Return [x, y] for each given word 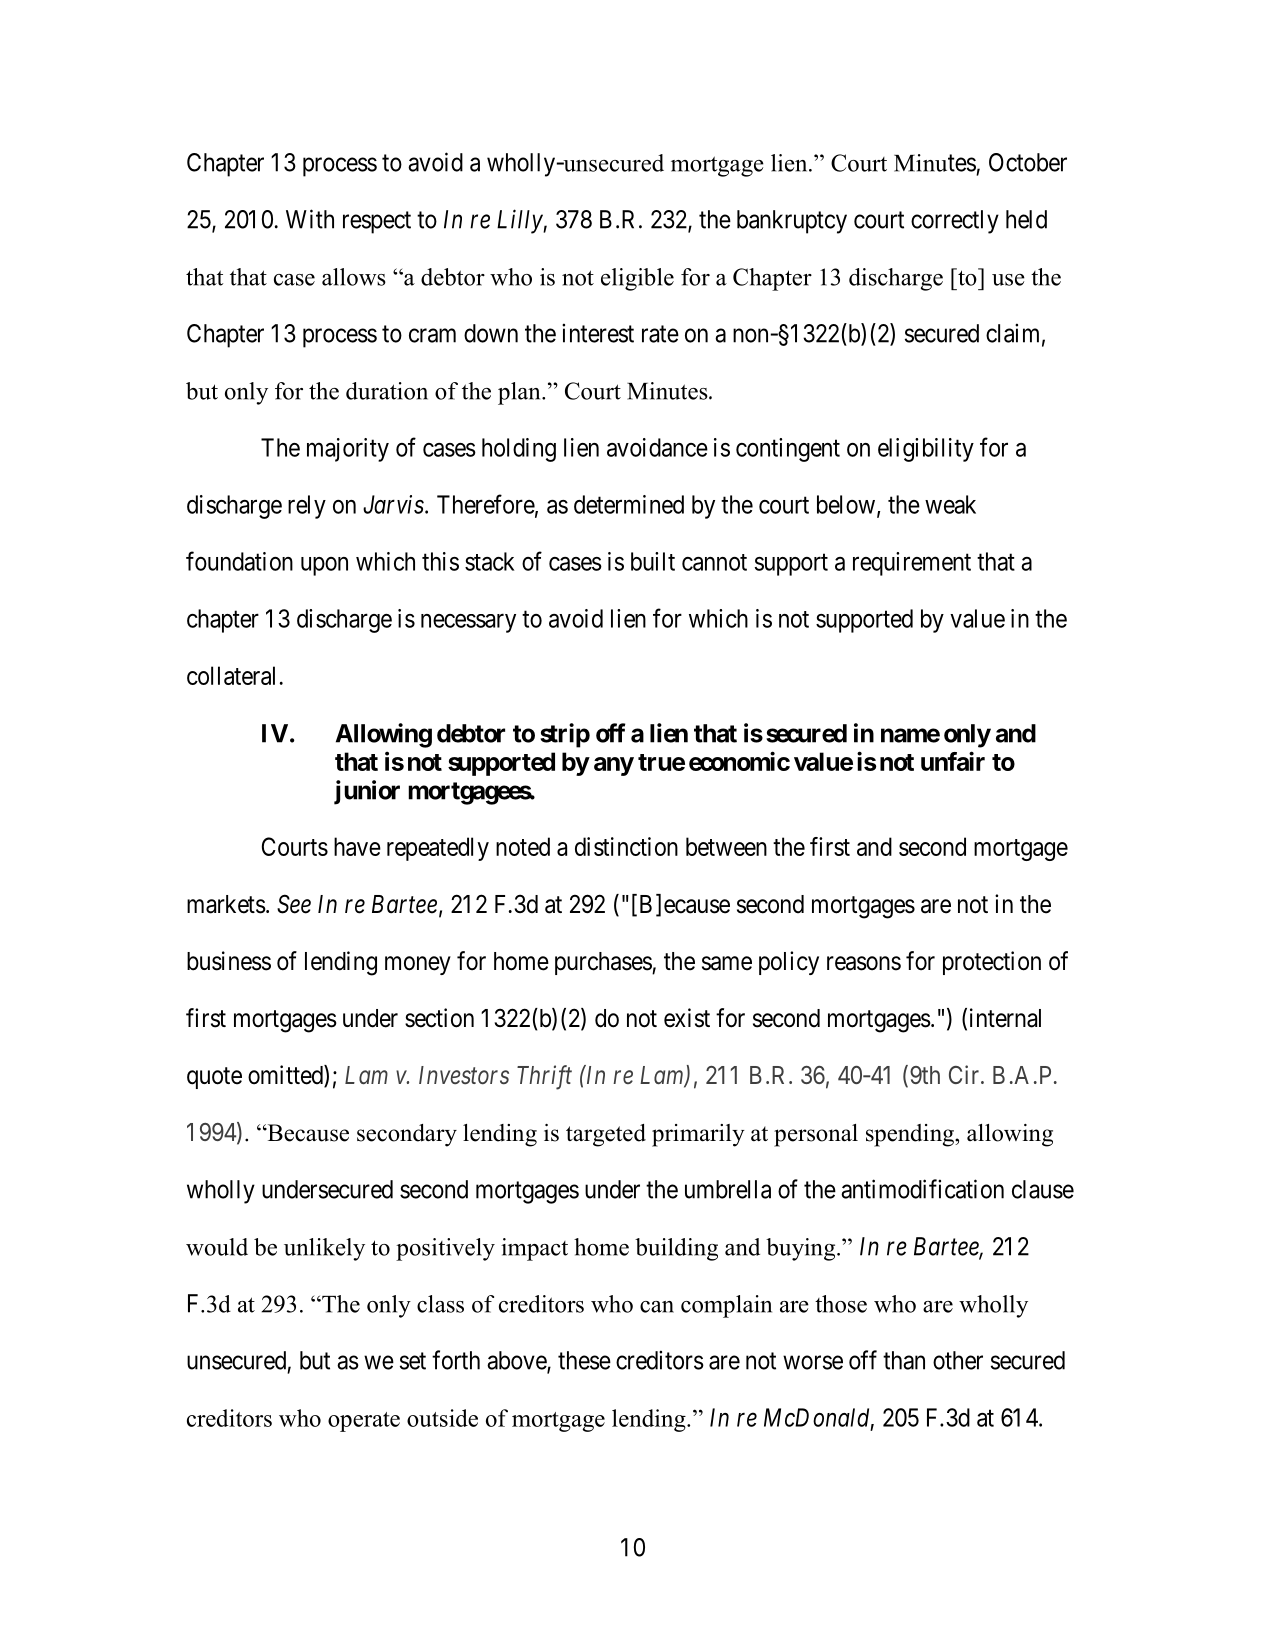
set [413, 1361]
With [310, 219]
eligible [637, 279]
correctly [955, 222]
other [958, 1360]
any [614, 766]
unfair [953, 761]
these [584, 1360]
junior [367, 792]
